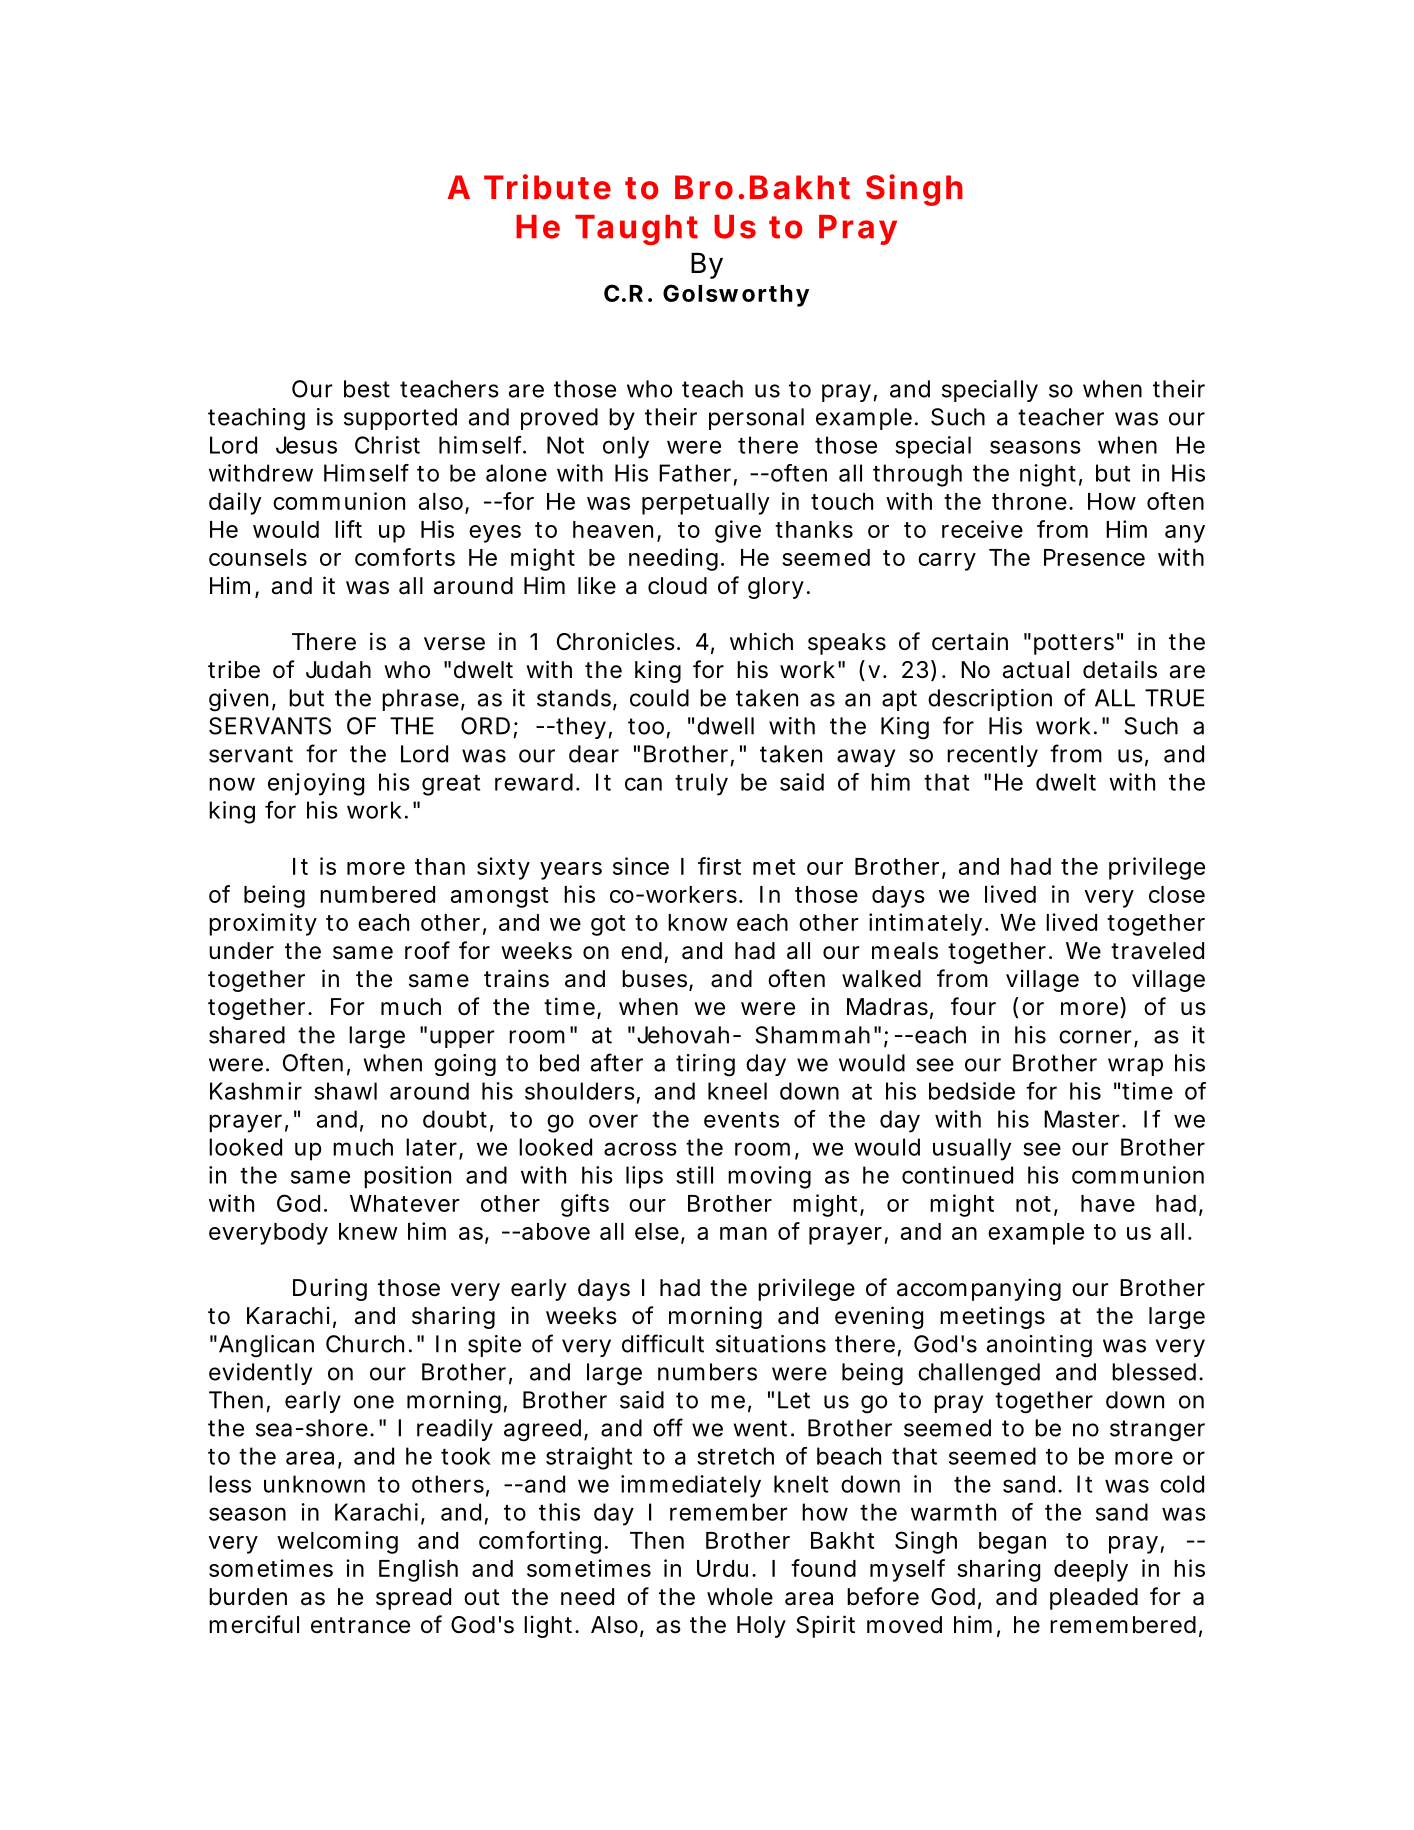 This page has height=1830, width=1414. What do you see at coordinates (636, 230) in the page?
I see `Taught` at bounding box center [636, 230].
